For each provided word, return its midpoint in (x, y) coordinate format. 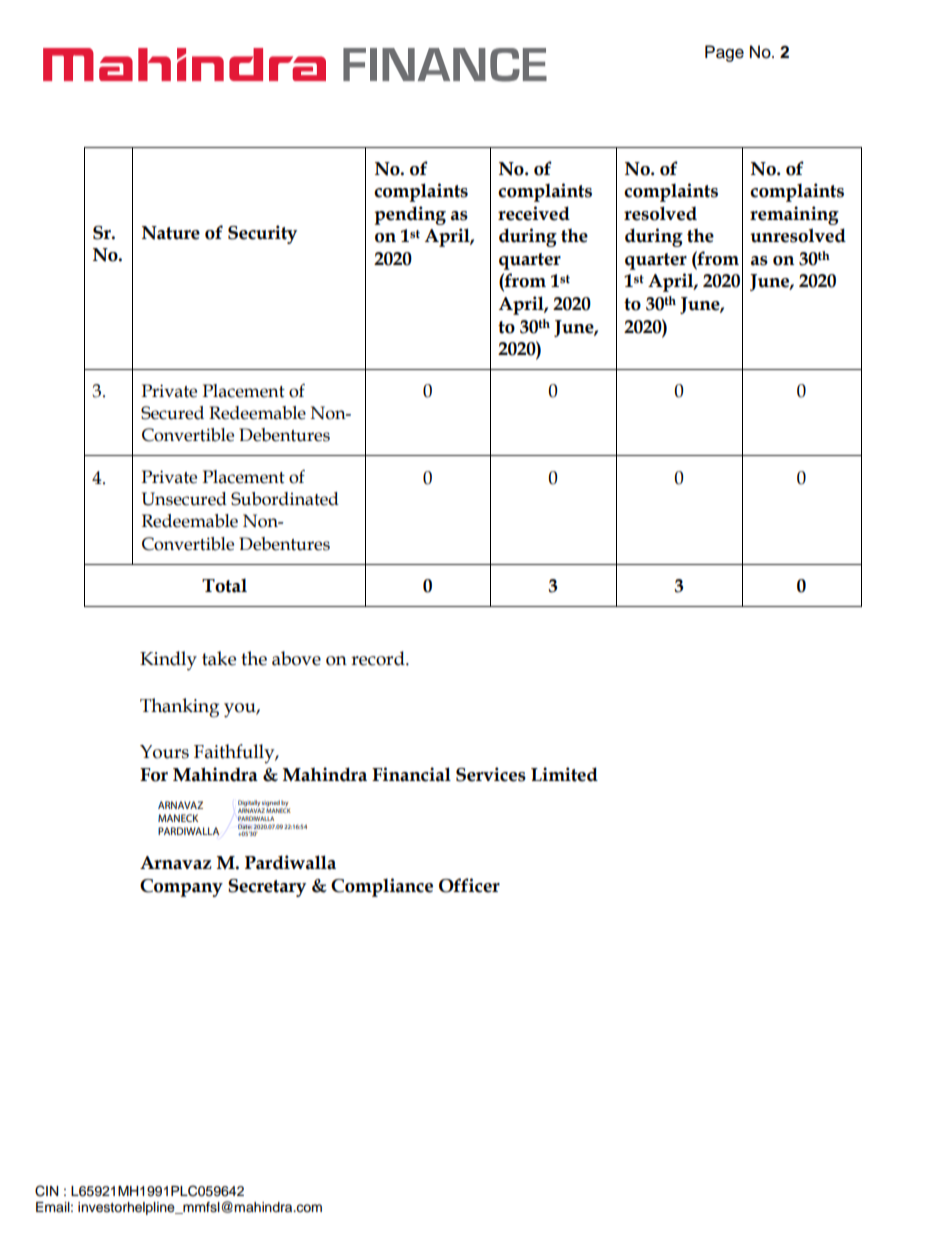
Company (181, 888)
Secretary (267, 888)
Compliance (382, 887)
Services (491, 774)
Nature (171, 233)
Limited (564, 774)
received (534, 213)
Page (724, 53)
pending (410, 215)
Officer (469, 885)
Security (262, 234)
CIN (46, 1191)
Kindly (168, 661)
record (379, 658)
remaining (794, 215)
